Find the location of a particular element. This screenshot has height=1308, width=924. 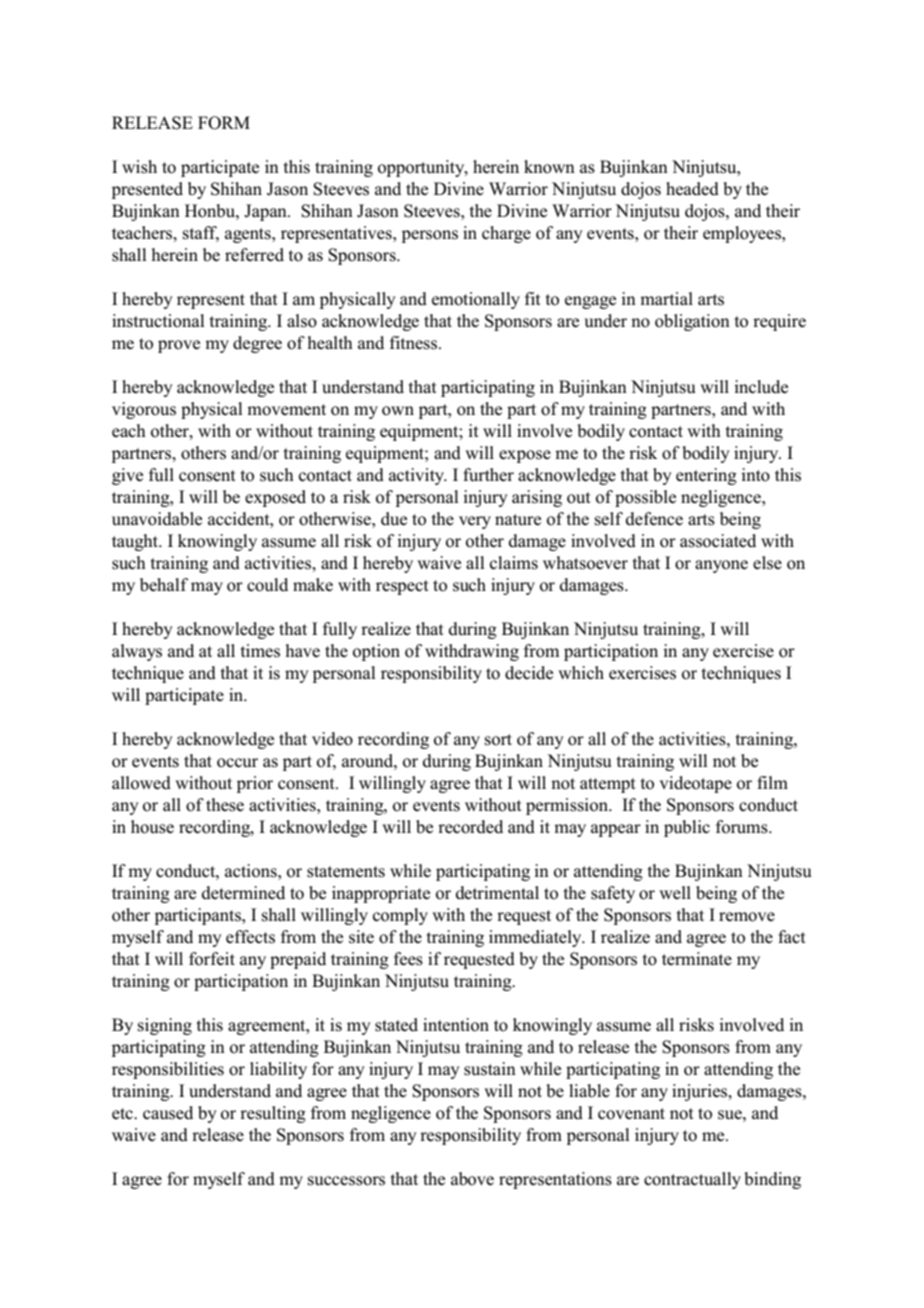

determined is located at coordinates (243, 893).
